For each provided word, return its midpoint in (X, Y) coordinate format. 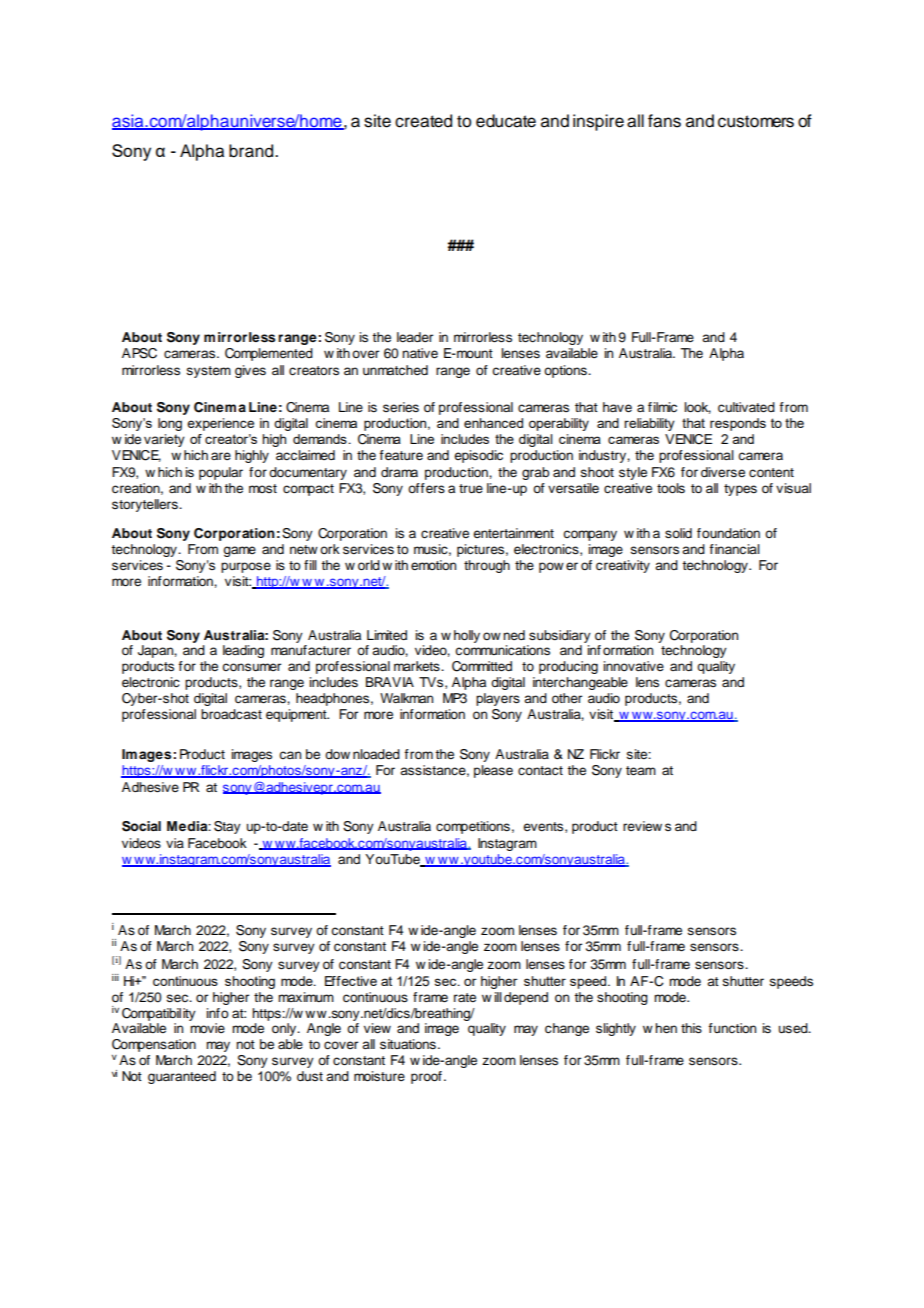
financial (734, 549)
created (423, 121)
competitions (473, 827)
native (420, 353)
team (641, 771)
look (697, 408)
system (209, 372)
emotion (433, 565)
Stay (227, 827)
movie (207, 1028)
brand (252, 151)
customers (756, 121)
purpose (246, 567)
